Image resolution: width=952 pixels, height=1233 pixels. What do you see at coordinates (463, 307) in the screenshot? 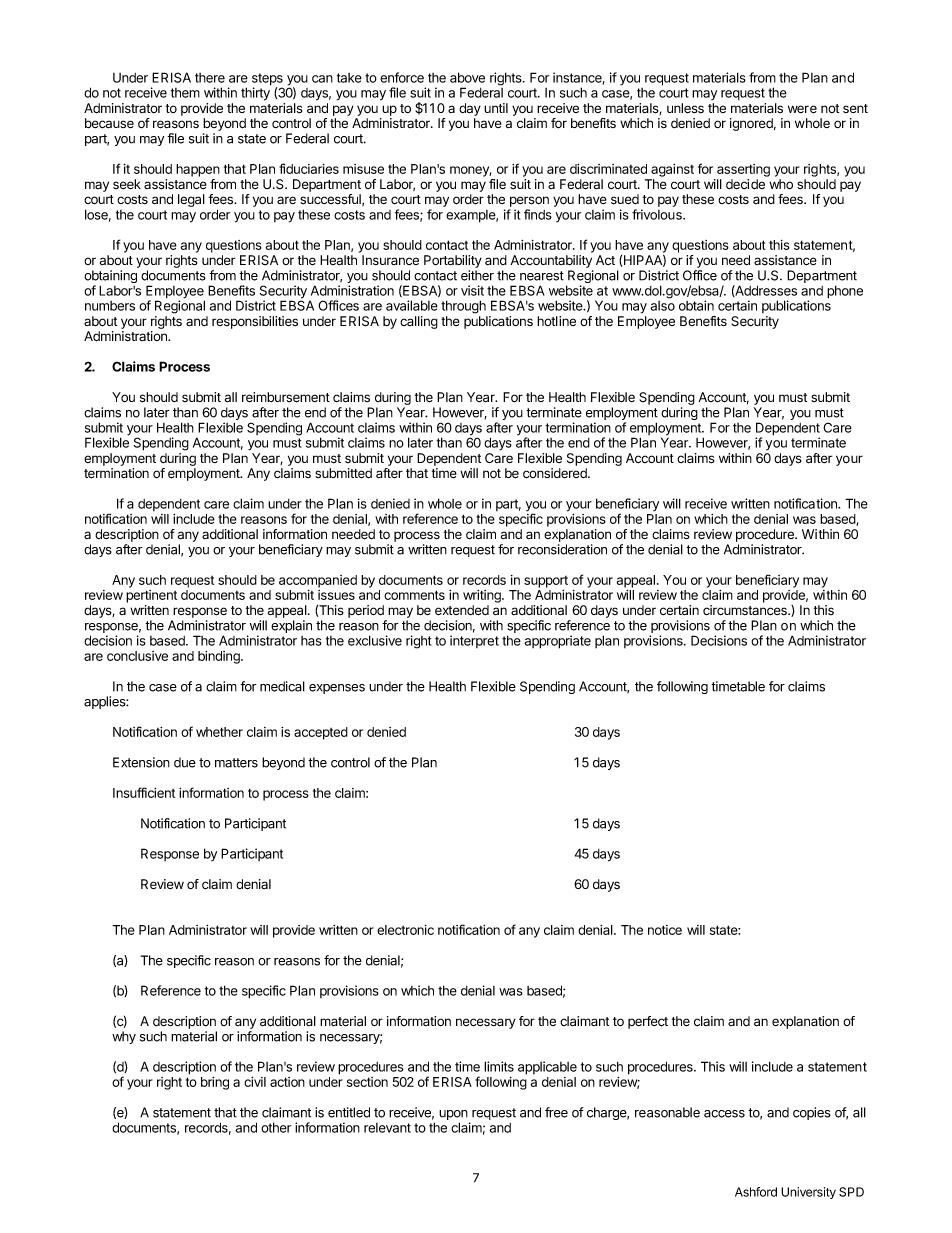
I see `through` at bounding box center [463, 307].
